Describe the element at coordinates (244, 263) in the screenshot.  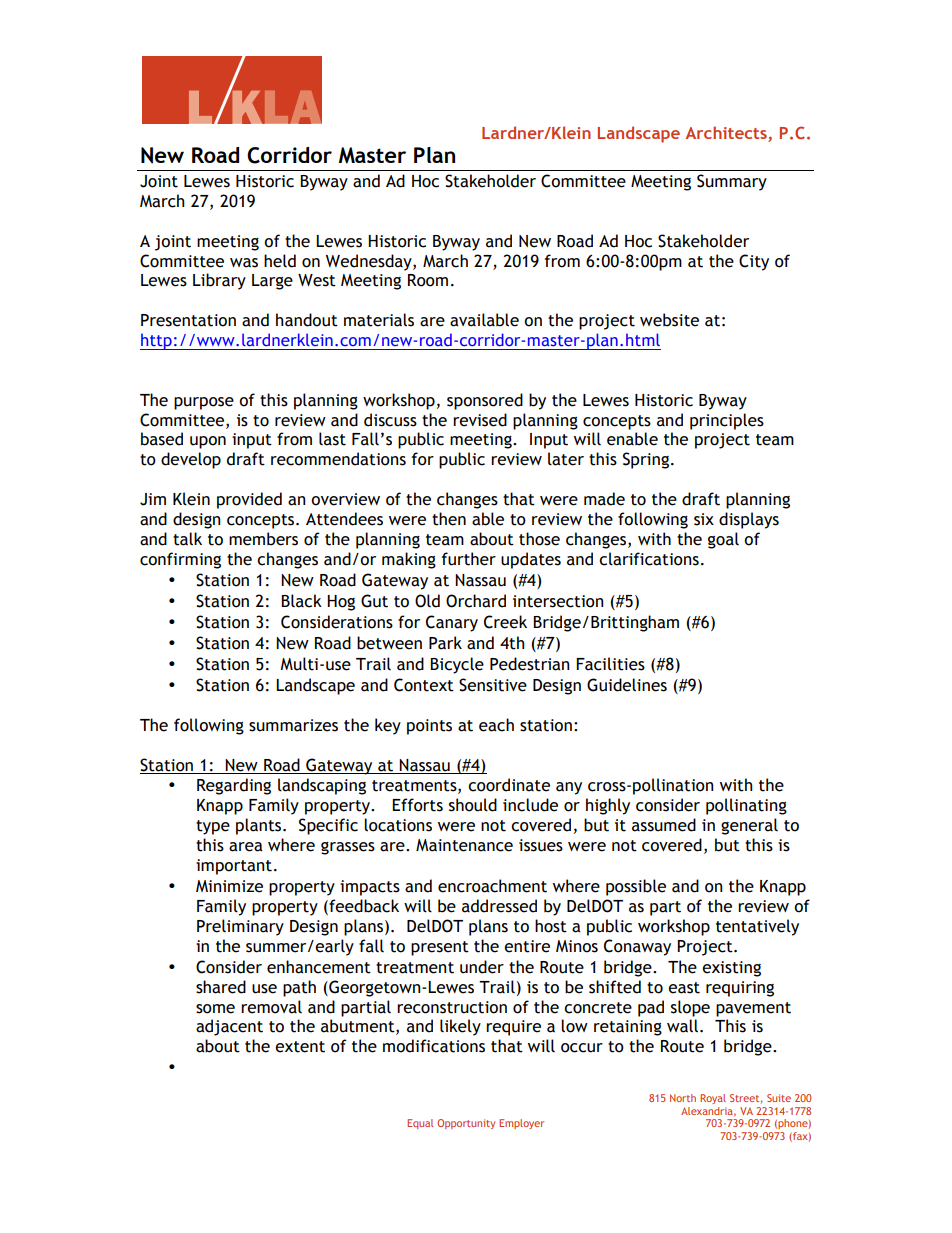
I see `was` at that location.
